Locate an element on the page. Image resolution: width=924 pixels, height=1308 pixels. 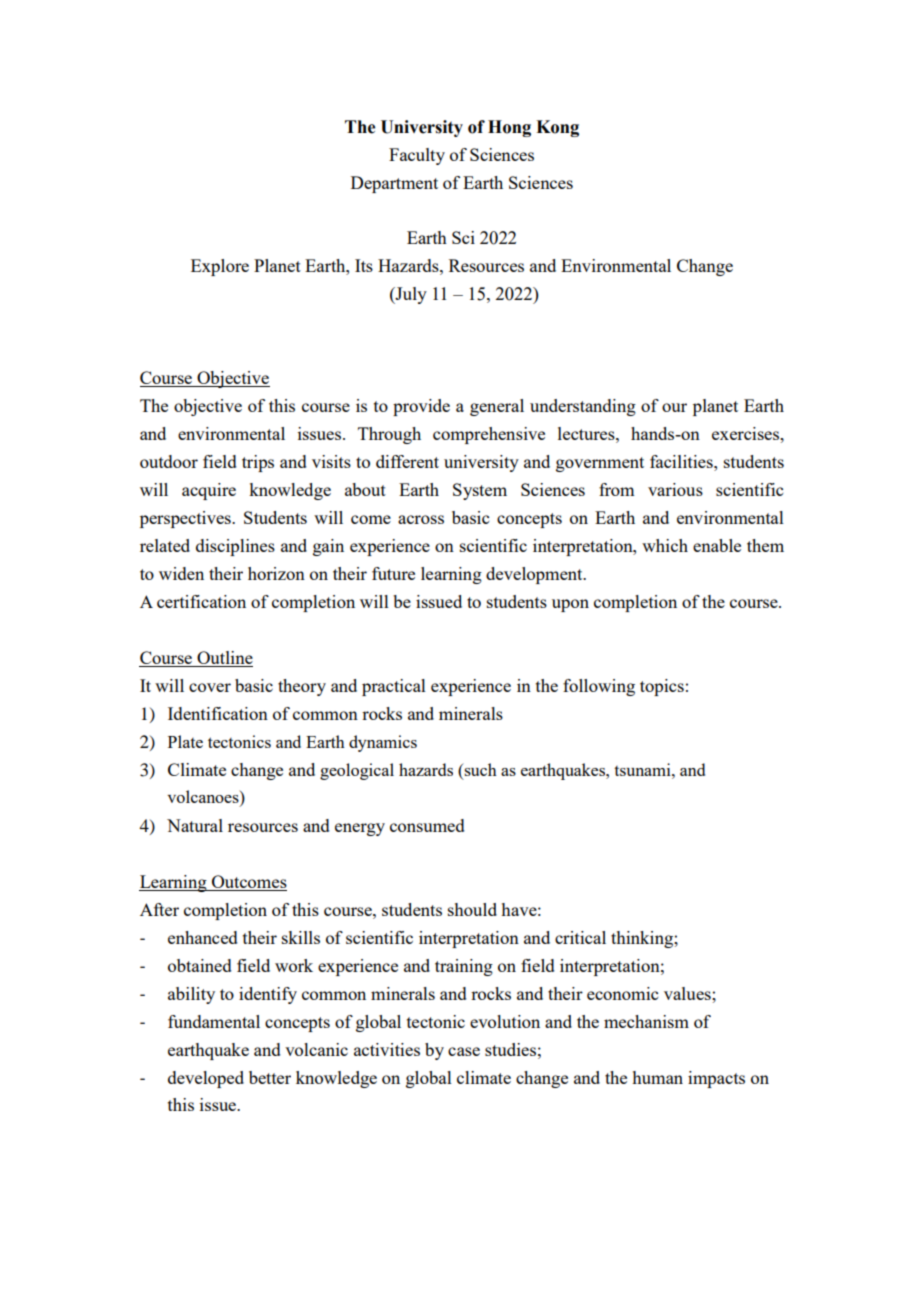
such is located at coordinates (480, 769).
